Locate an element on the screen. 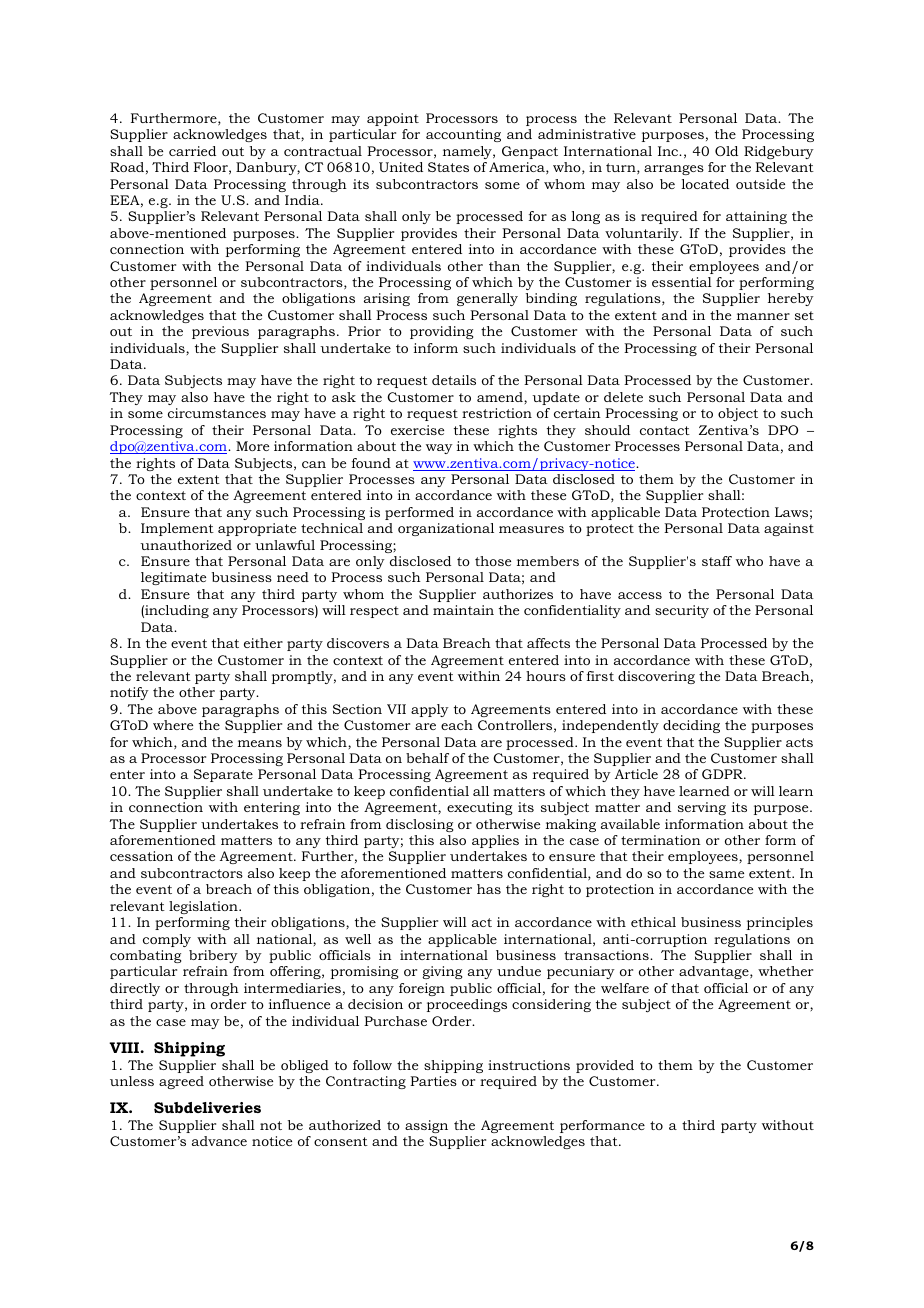 The width and height of the screenshot is (924, 1308). Old is located at coordinates (726, 151).
